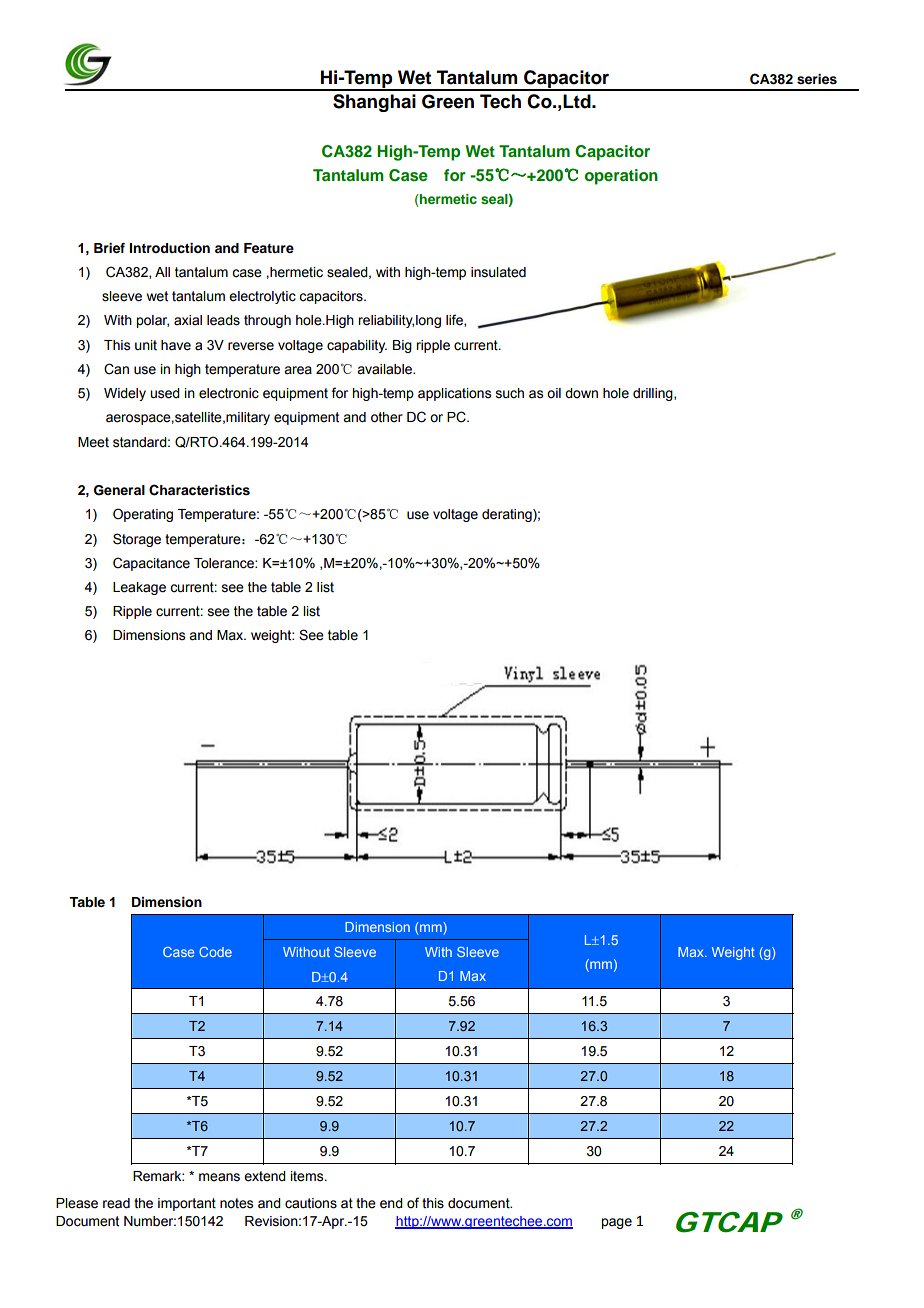 The image size is (924, 1308). I want to click on series, so click(817, 79).
